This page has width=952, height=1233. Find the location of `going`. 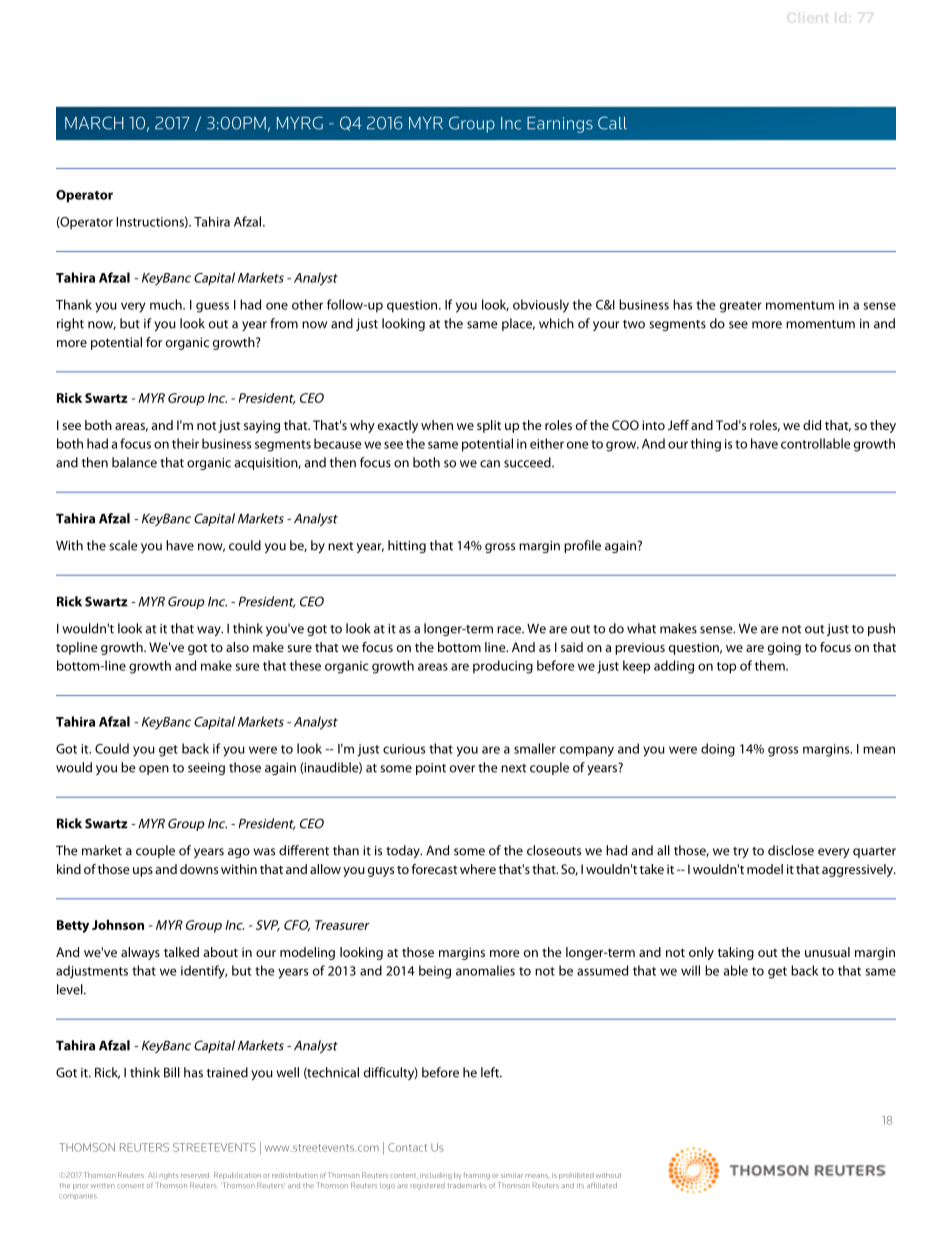

going is located at coordinates (784, 648).
